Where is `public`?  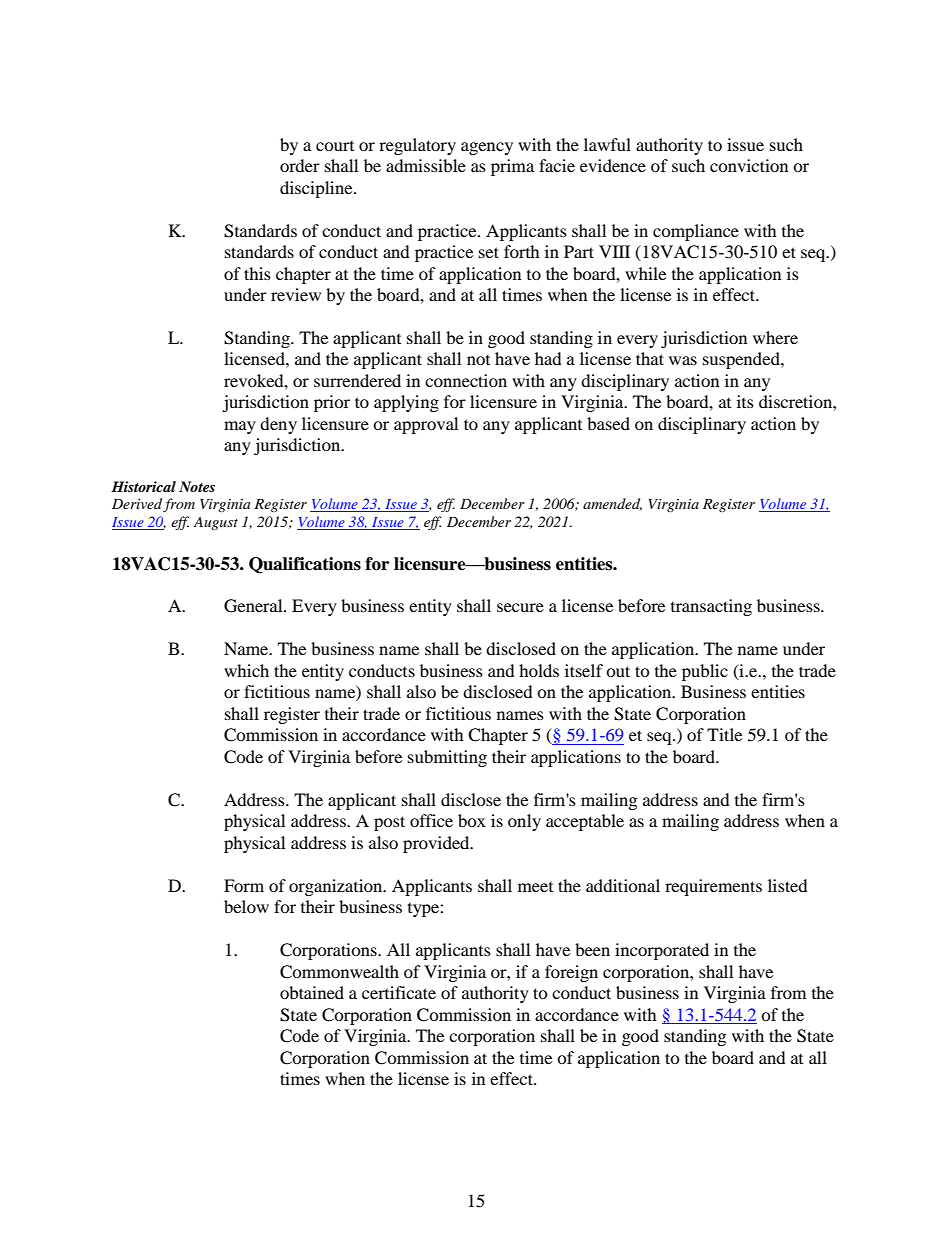
public is located at coordinates (705, 672).
